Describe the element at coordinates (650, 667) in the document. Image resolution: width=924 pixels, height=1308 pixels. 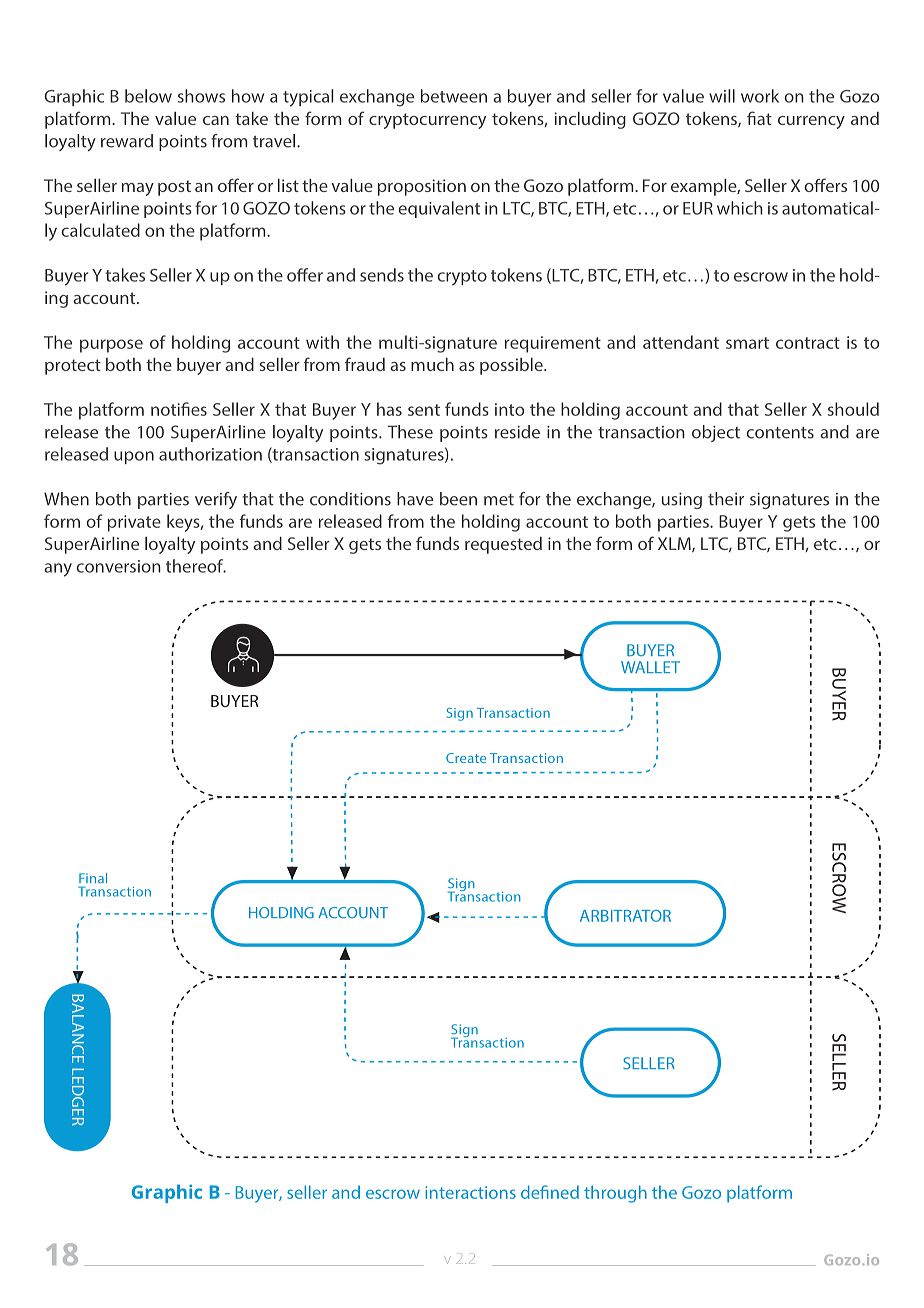
I see `WALLET` at that location.
